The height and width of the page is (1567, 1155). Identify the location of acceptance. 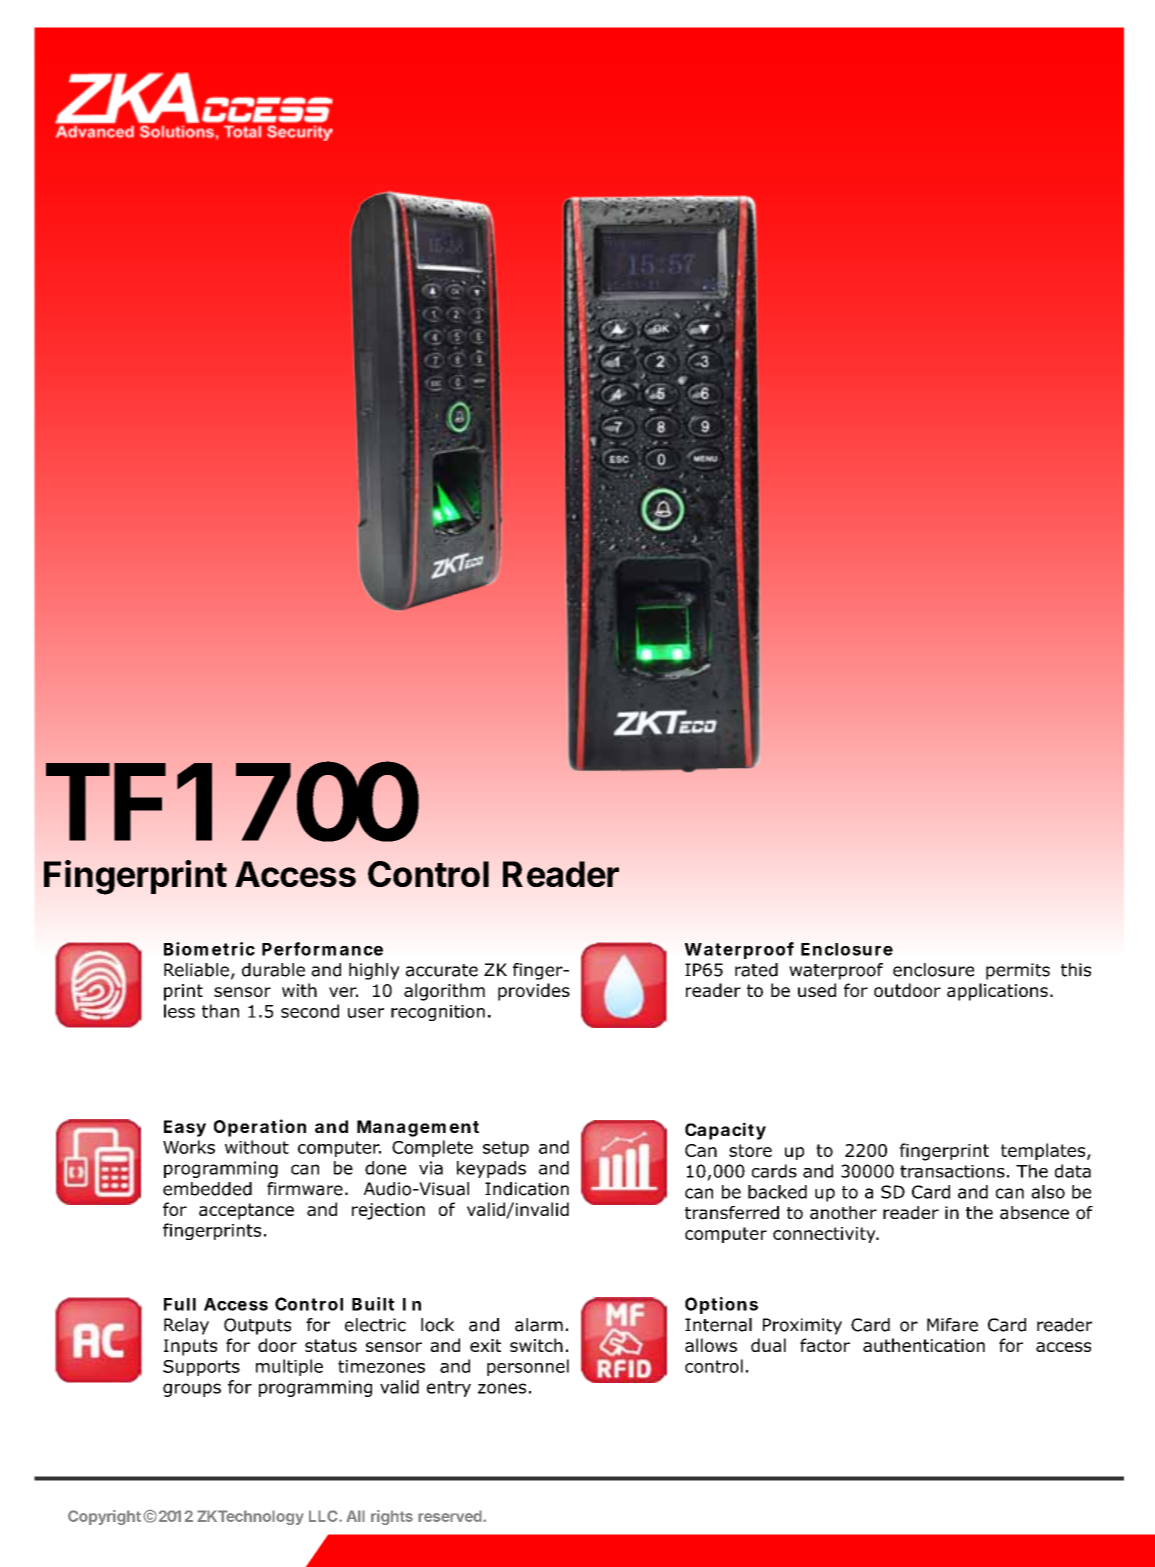
(246, 1211).
